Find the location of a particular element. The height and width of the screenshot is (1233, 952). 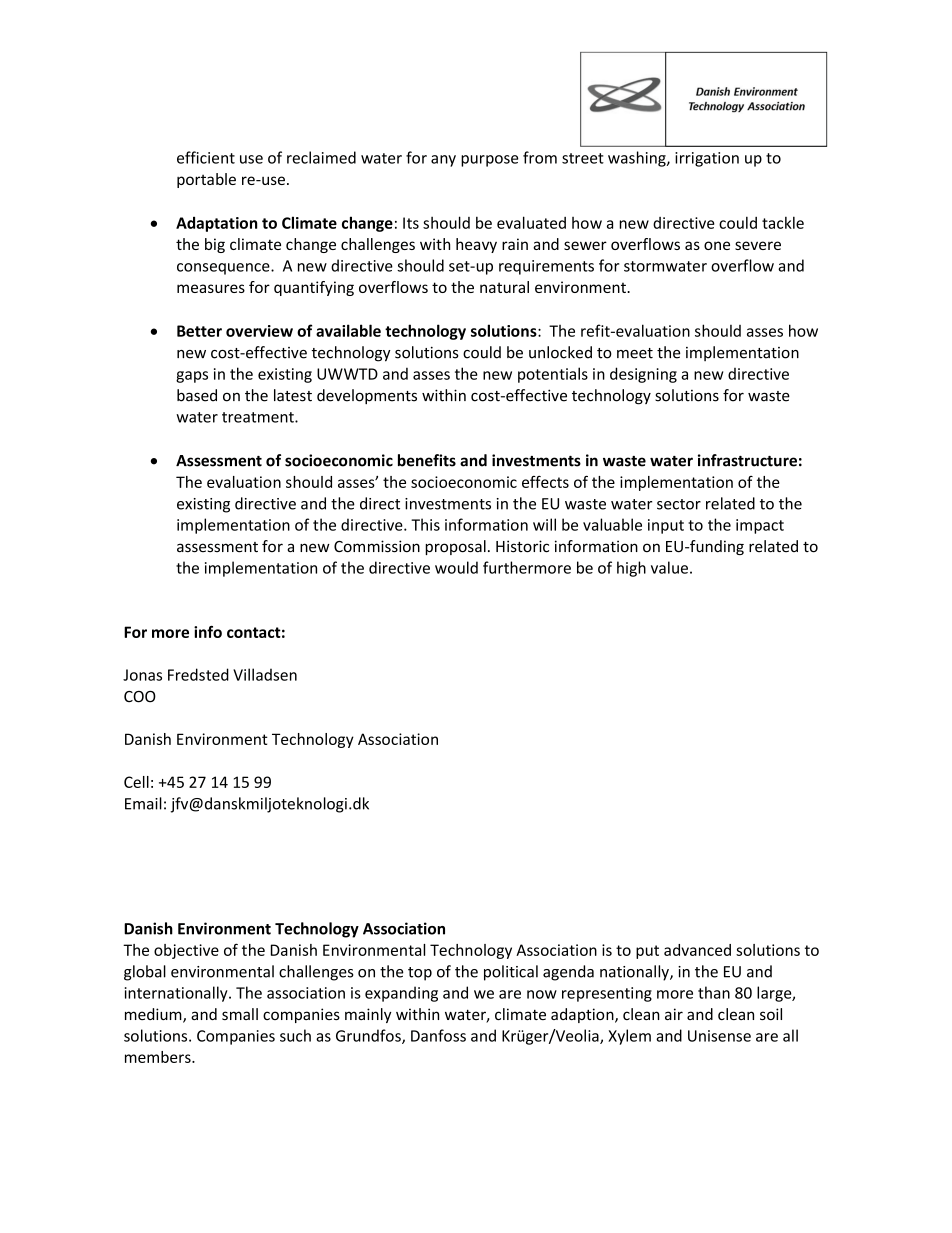

any is located at coordinates (443, 161).
